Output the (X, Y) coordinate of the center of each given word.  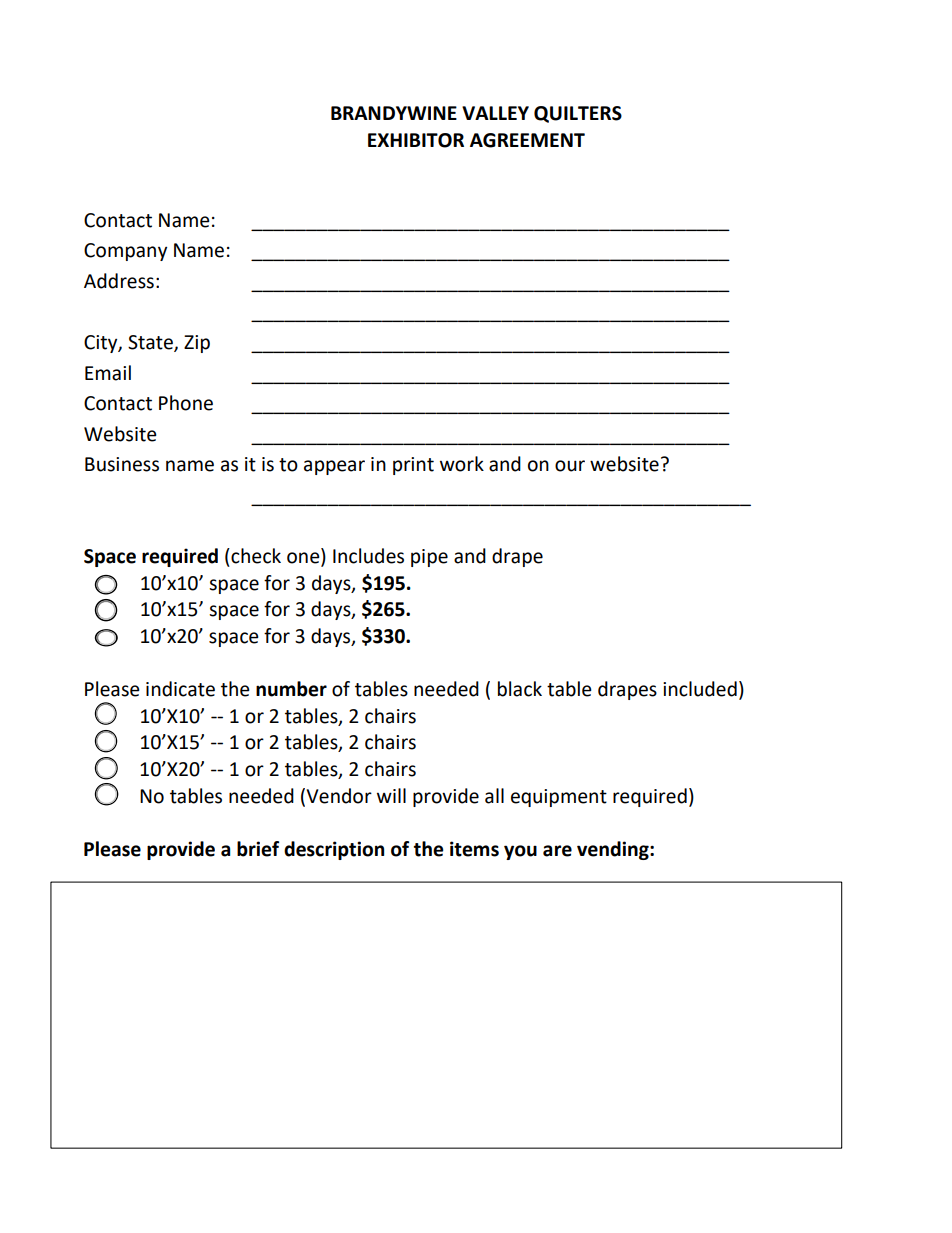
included (700, 689)
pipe (429, 558)
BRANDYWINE (394, 113)
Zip (197, 344)
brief (258, 849)
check (255, 556)
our (570, 466)
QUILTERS (578, 114)
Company (125, 252)
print (413, 466)
